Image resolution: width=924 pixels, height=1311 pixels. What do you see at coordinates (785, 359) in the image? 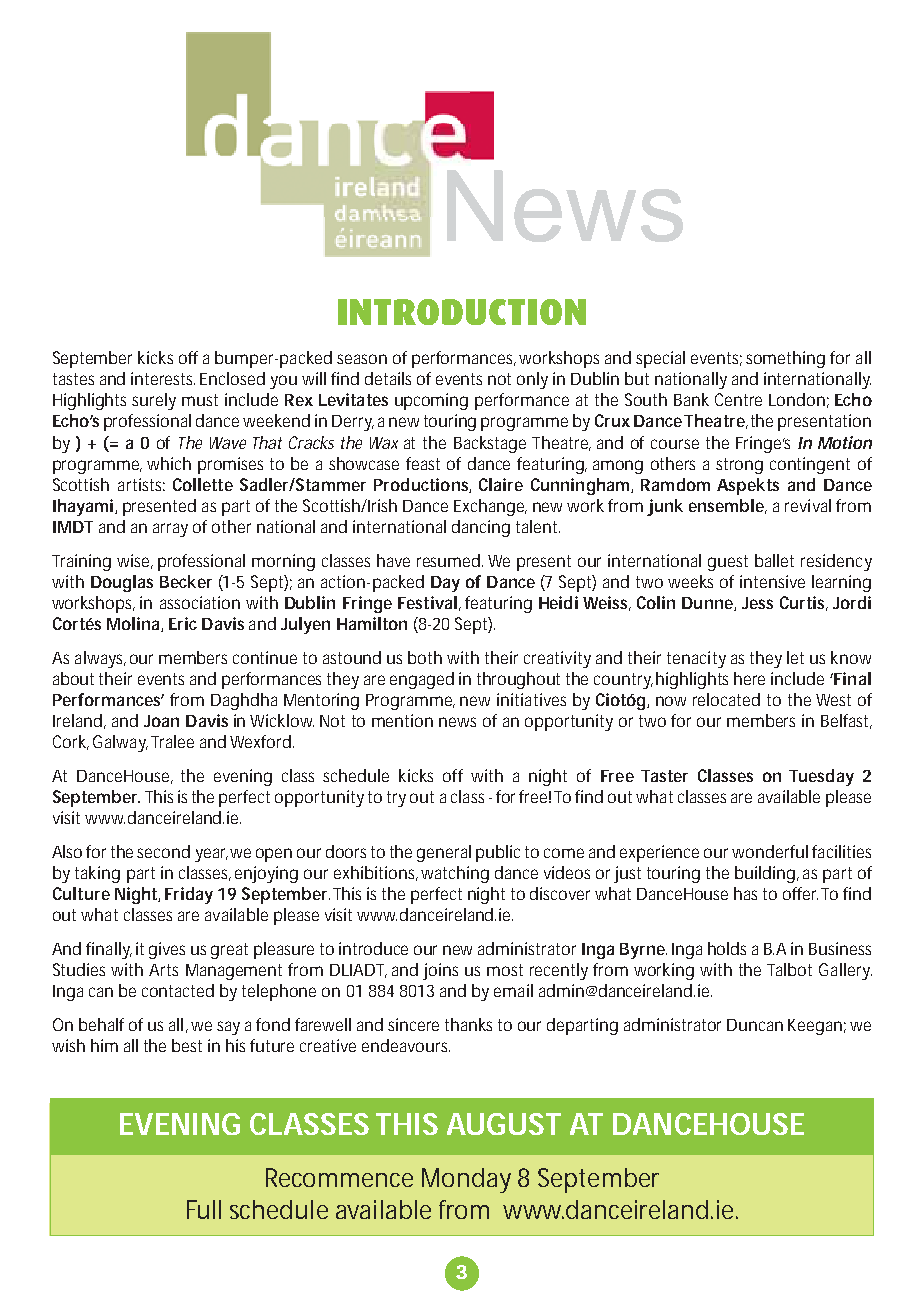
I see `something` at bounding box center [785, 359].
